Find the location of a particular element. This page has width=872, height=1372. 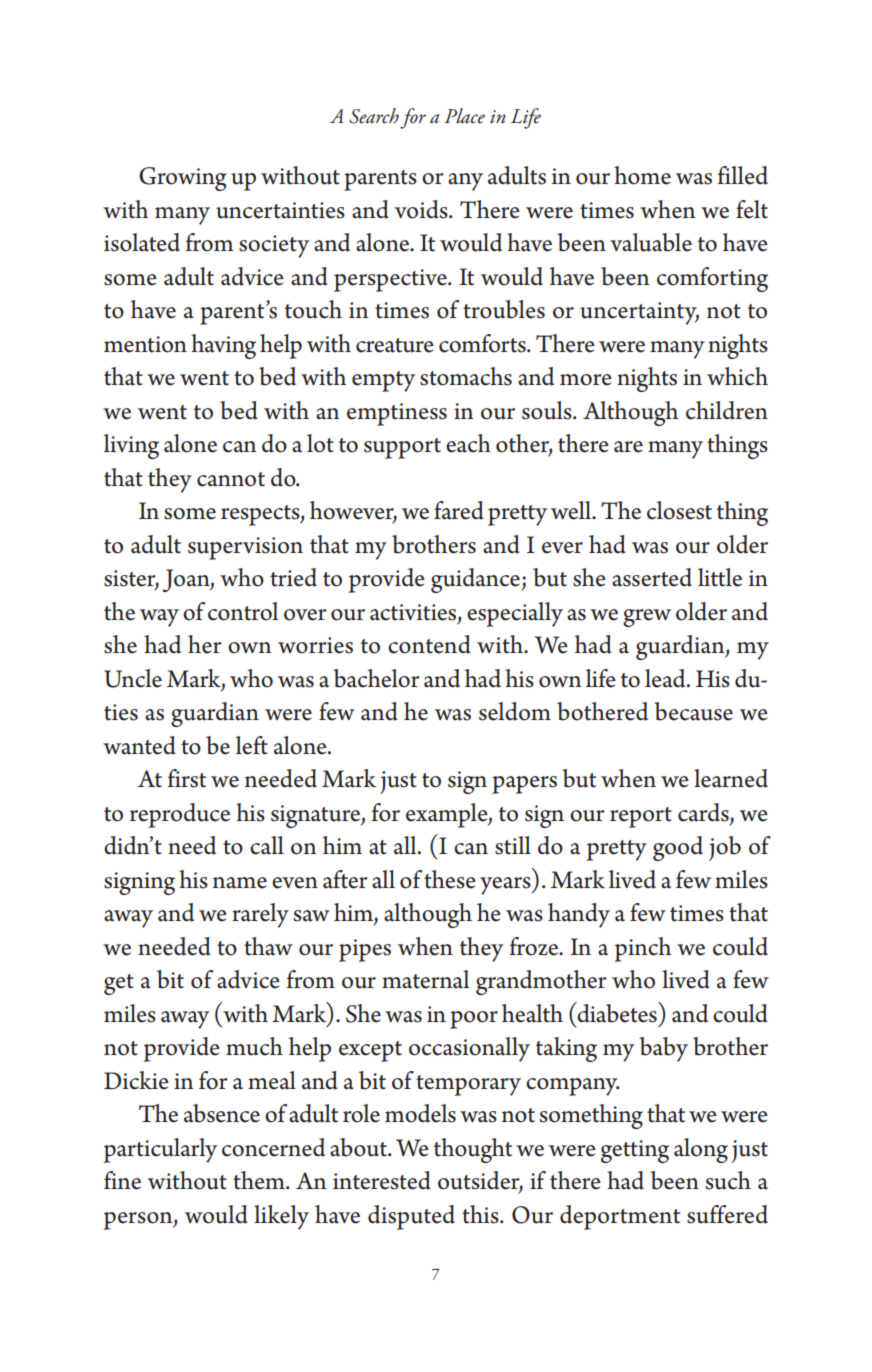

particularly is located at coordinates (160, 1150).
